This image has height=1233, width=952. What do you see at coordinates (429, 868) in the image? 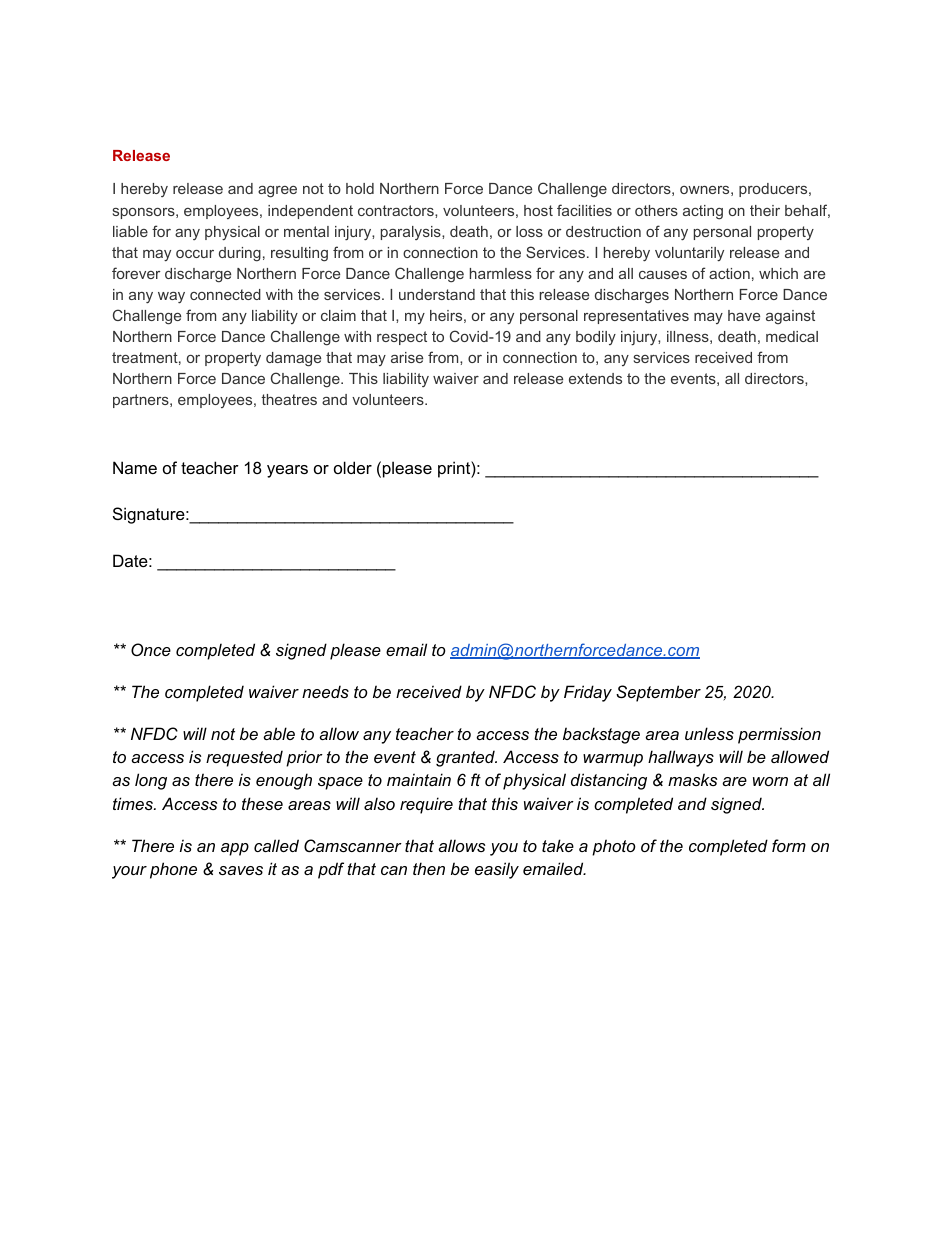
I see `then` at bounding box center [429, 868].
